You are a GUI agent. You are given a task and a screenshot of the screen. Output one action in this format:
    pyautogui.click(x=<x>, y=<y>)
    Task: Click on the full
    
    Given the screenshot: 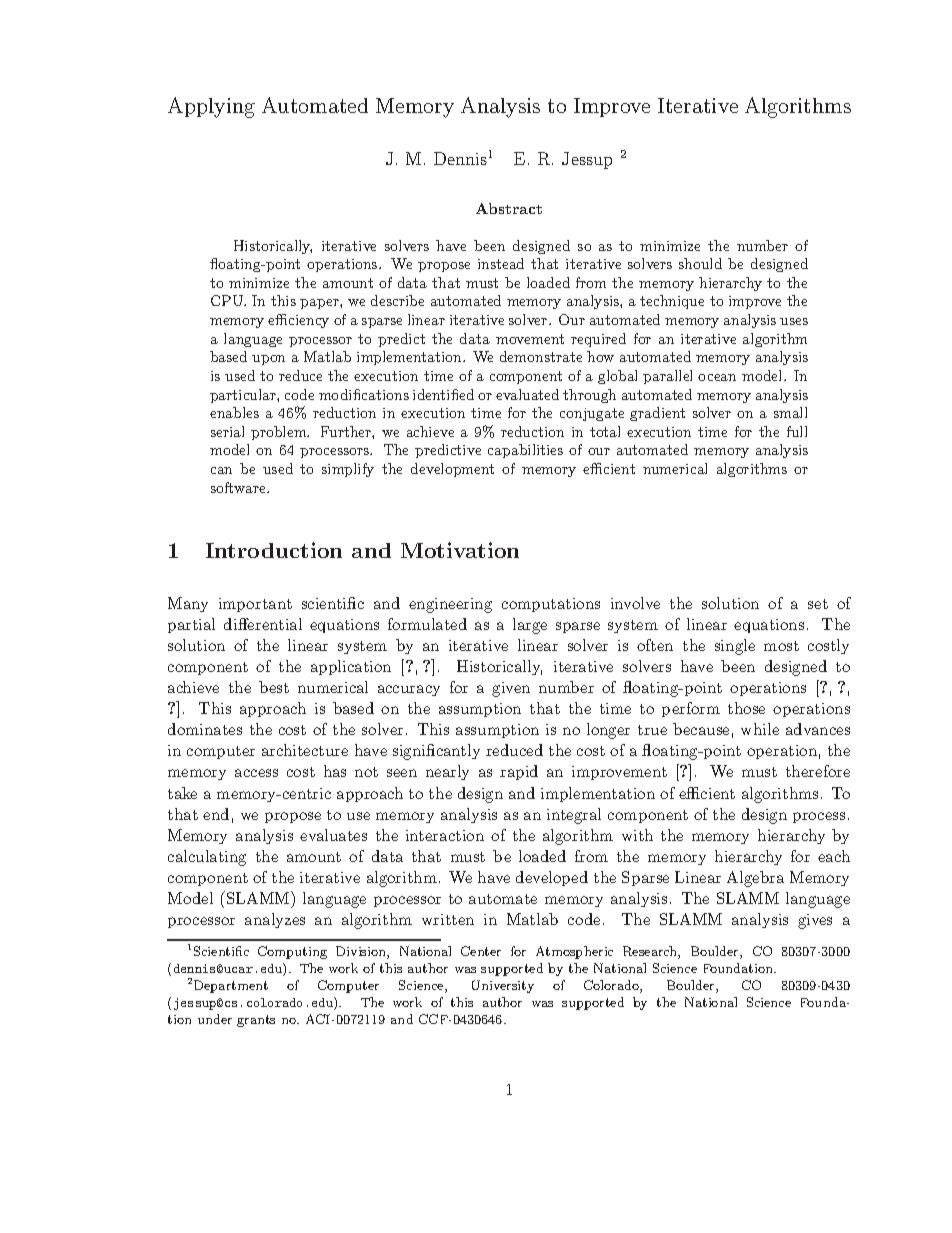 What is the action you would take?
    pyautogui.click(x=797, y=431)
